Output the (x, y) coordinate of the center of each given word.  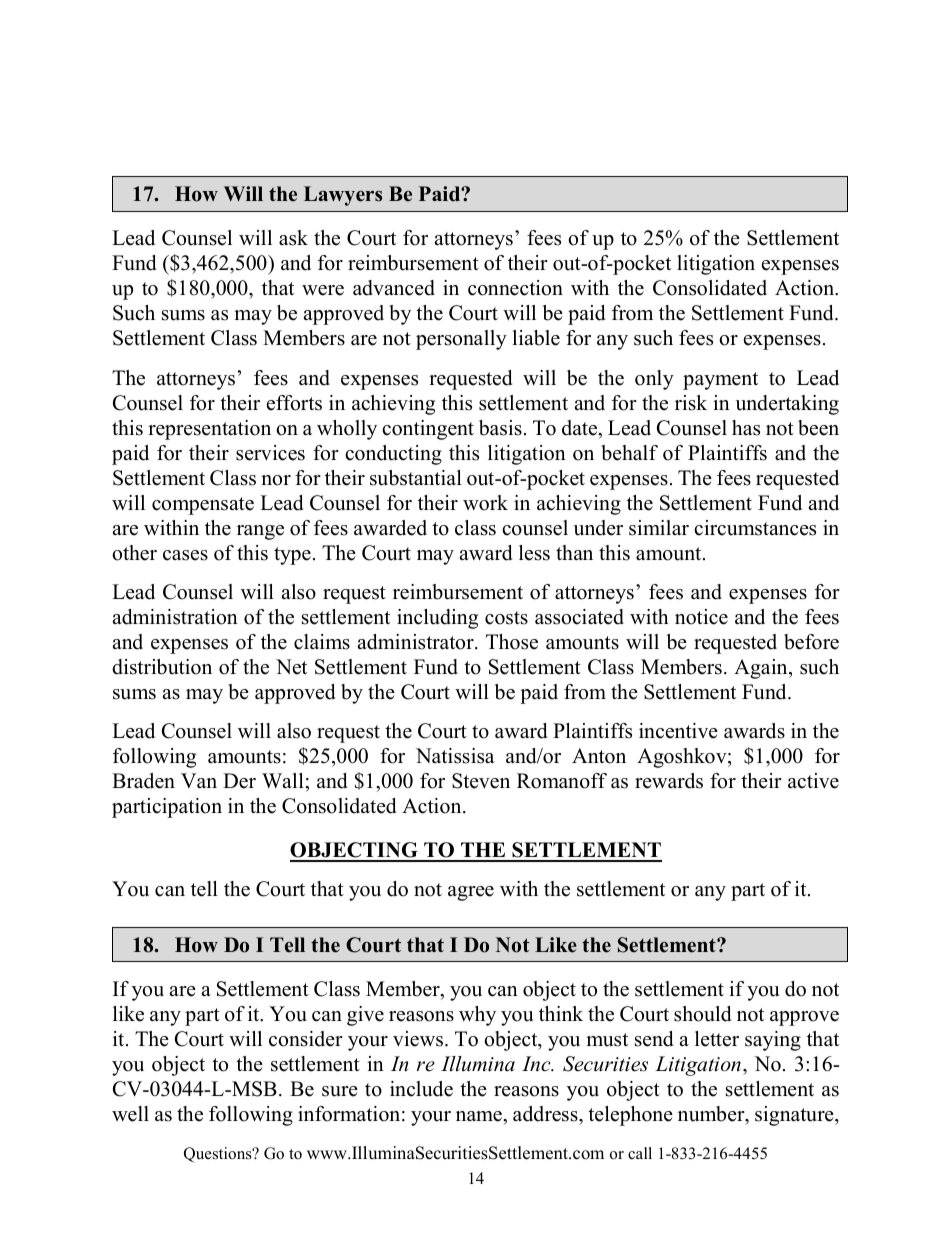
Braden (143, 781)
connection (515, 288)
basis (500, 428)
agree (471, 893)
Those (512, 642)
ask (293, 238)
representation (209, 430)
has (746, 428)
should (702, 1014)
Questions (219, 1155)
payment (720, 381)
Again (762, 669)
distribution (162, 667)
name (480, 1116)
